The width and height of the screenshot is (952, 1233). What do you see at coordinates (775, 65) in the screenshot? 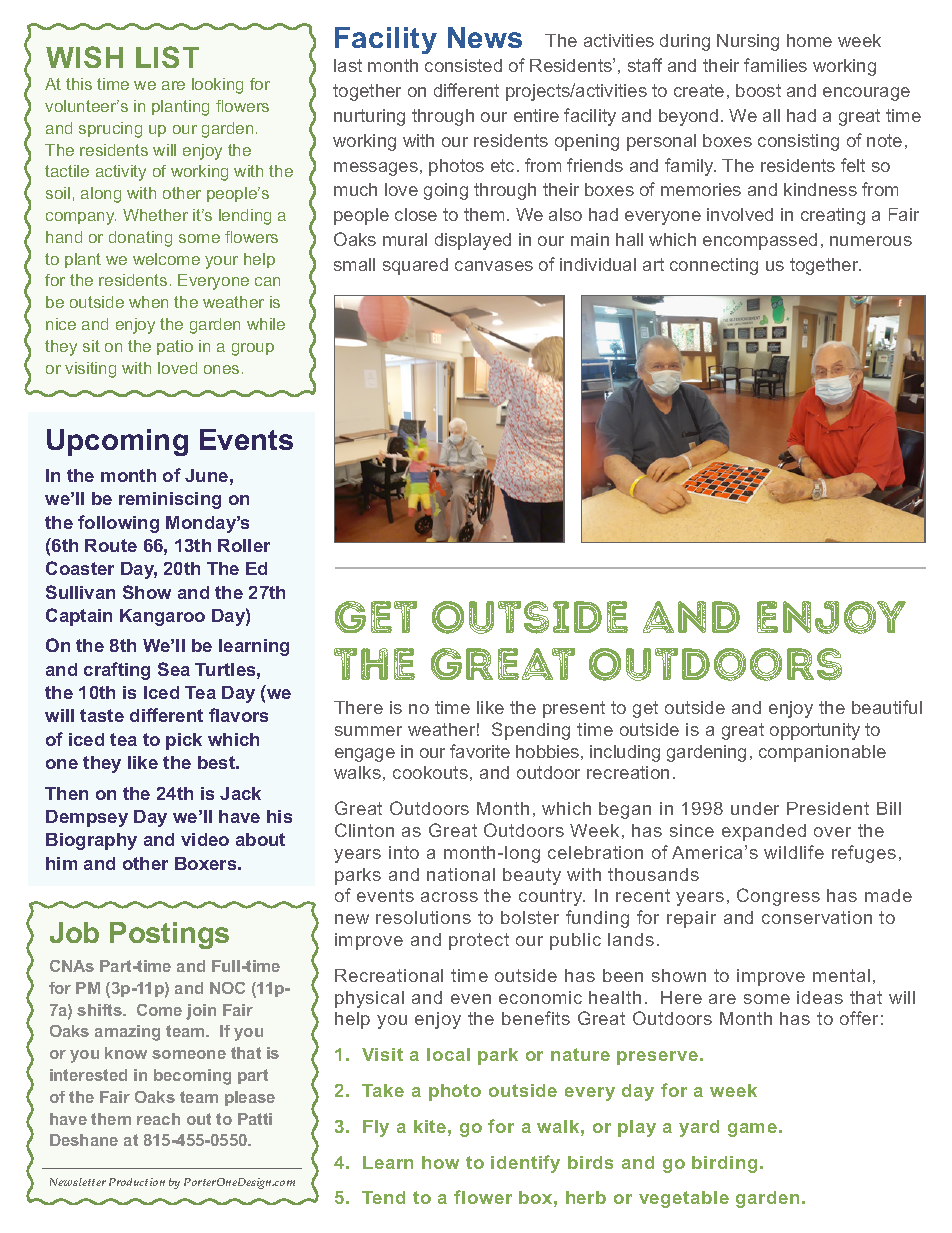
I see `families` at bounding box center [775, 65].
